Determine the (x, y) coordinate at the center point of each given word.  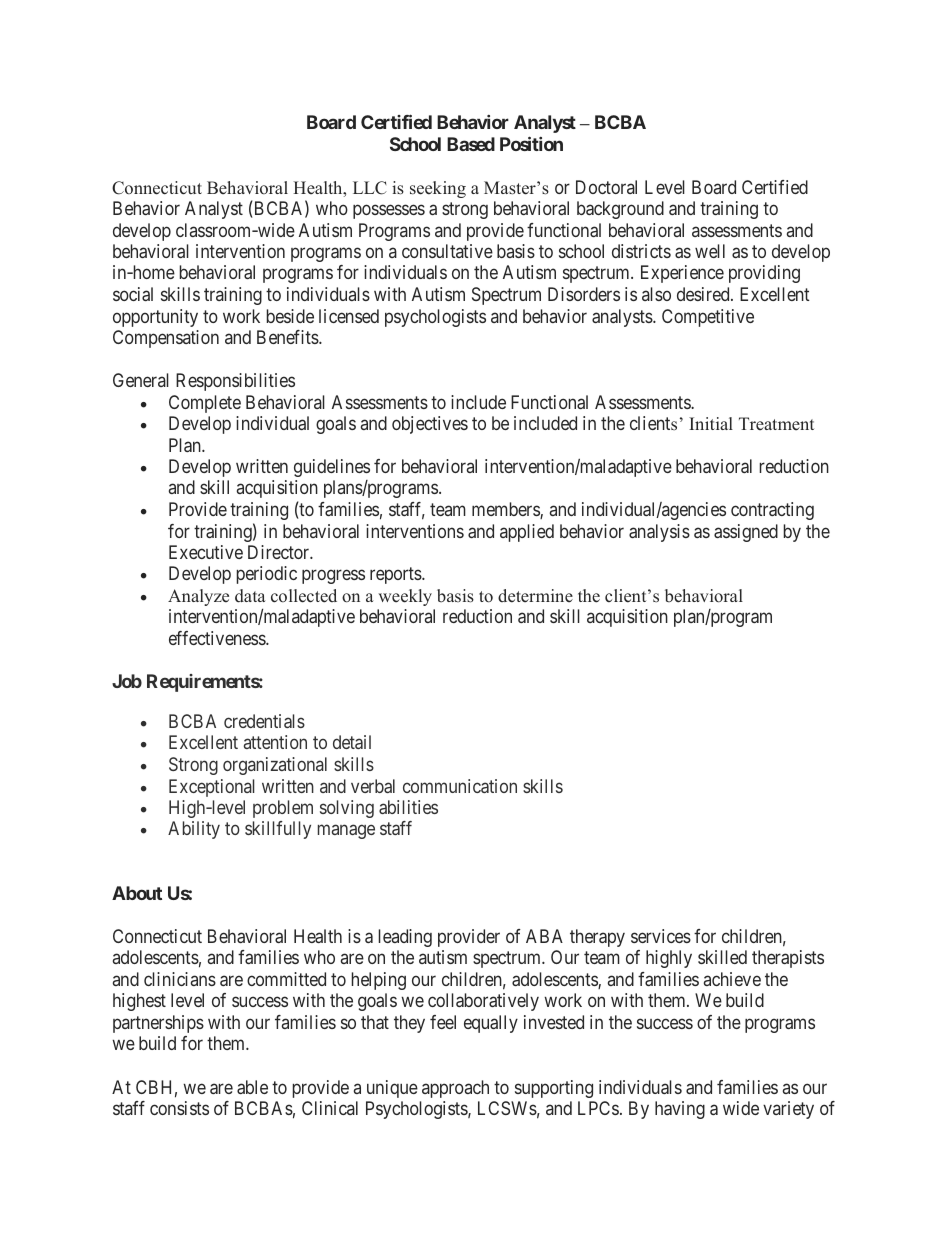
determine (535, 596)
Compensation (166, 339)
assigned (746, 533)
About (137, 893)
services (661, 936)
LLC (370, 188)
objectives (430, 425)
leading (405, 938)
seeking (438, 189)
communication (460, 786)
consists (179, 1108)
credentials (264, 721)
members (506, 510)
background (620, 210)
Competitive (708, 318)
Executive (206, 552)
